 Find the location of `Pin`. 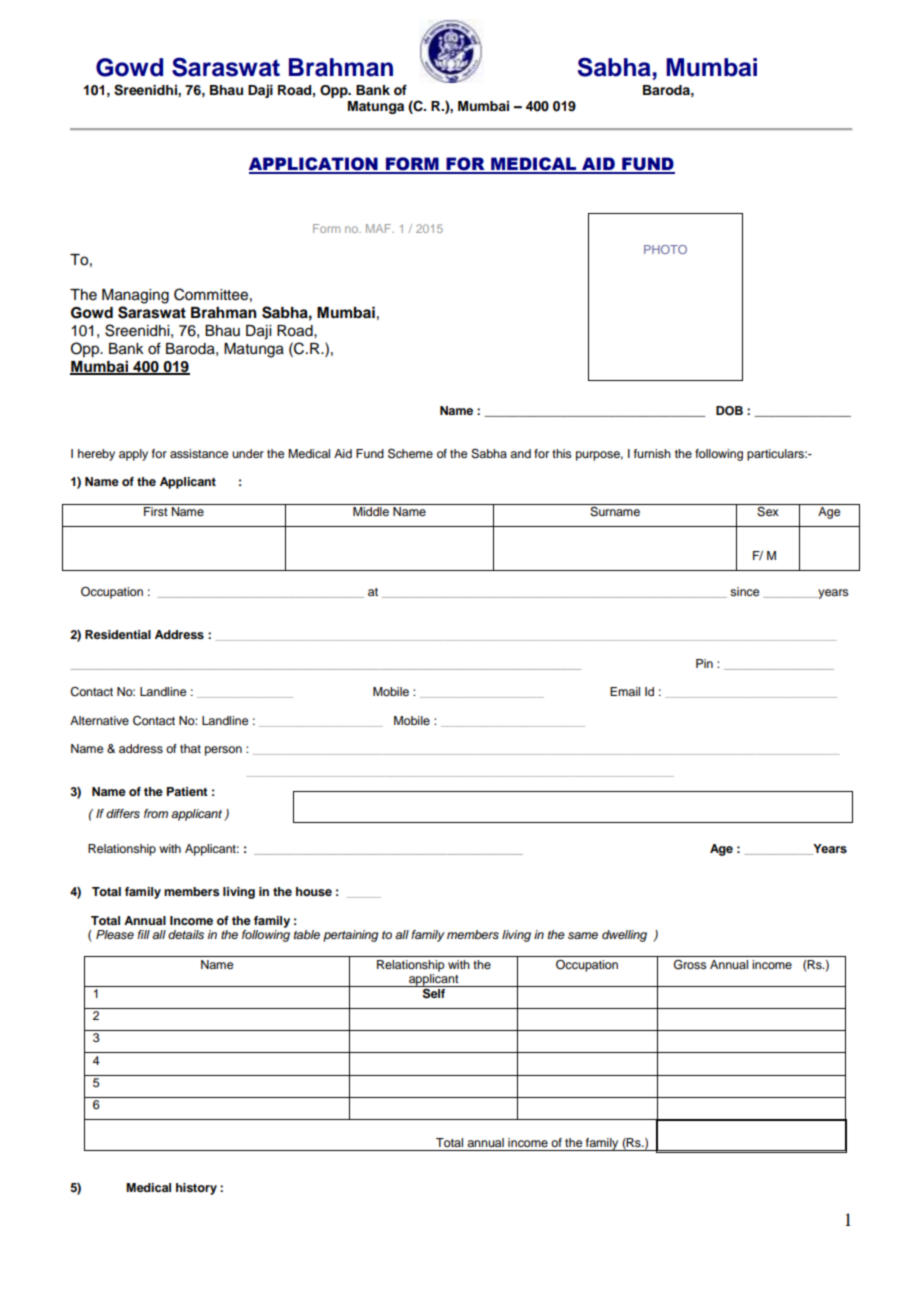

Pin is located at coordinates (704, 663).
